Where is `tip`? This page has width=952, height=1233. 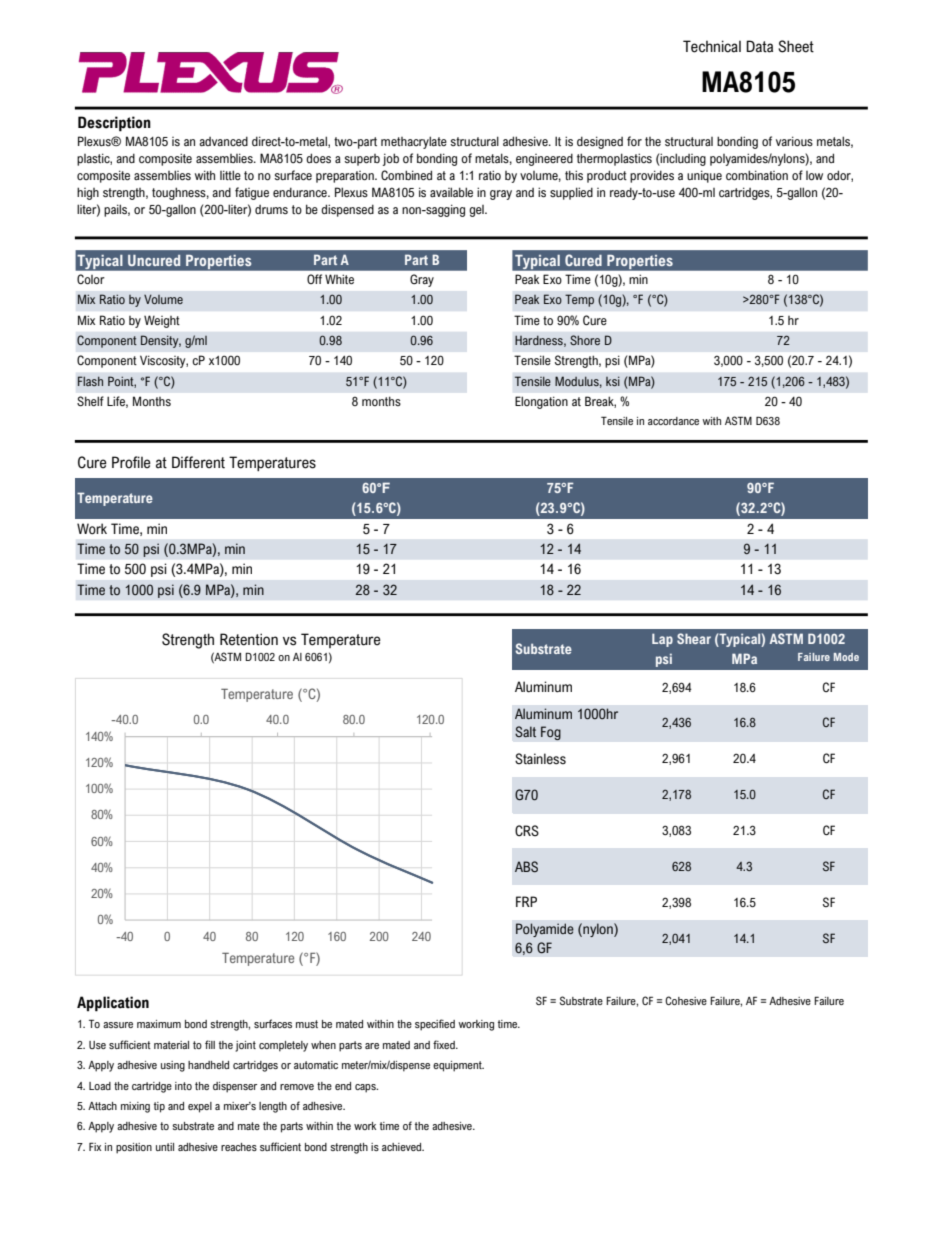
tip is located at coordinates (159, 1107).
